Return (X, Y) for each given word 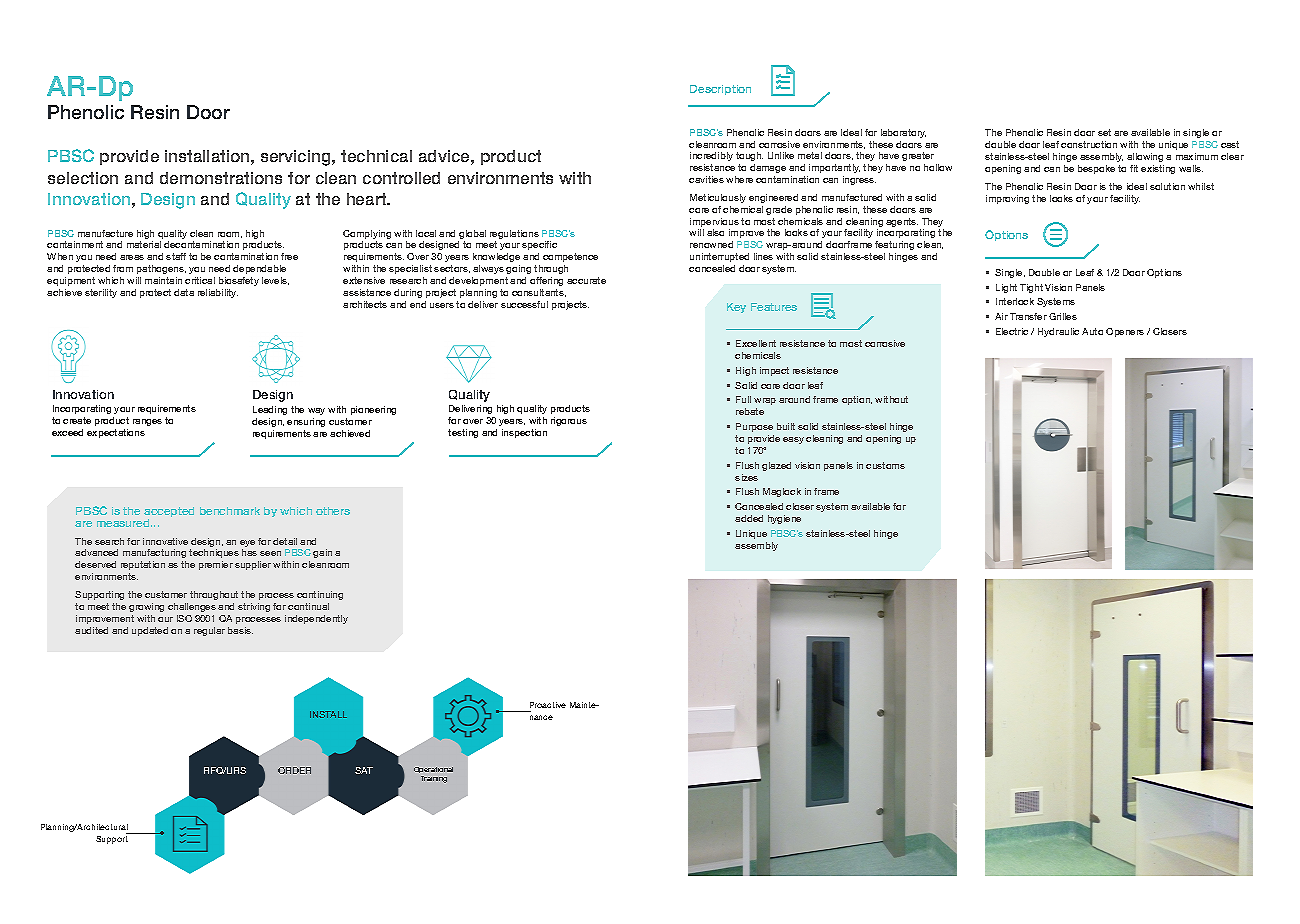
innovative (165, 541)
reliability (218, 293)
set (1104, 132)
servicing (297, 158)
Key (736, 308)
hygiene (784, 519)
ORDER (294, 770)
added (749, 518)
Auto (1092, 331)
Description (720, 90)
